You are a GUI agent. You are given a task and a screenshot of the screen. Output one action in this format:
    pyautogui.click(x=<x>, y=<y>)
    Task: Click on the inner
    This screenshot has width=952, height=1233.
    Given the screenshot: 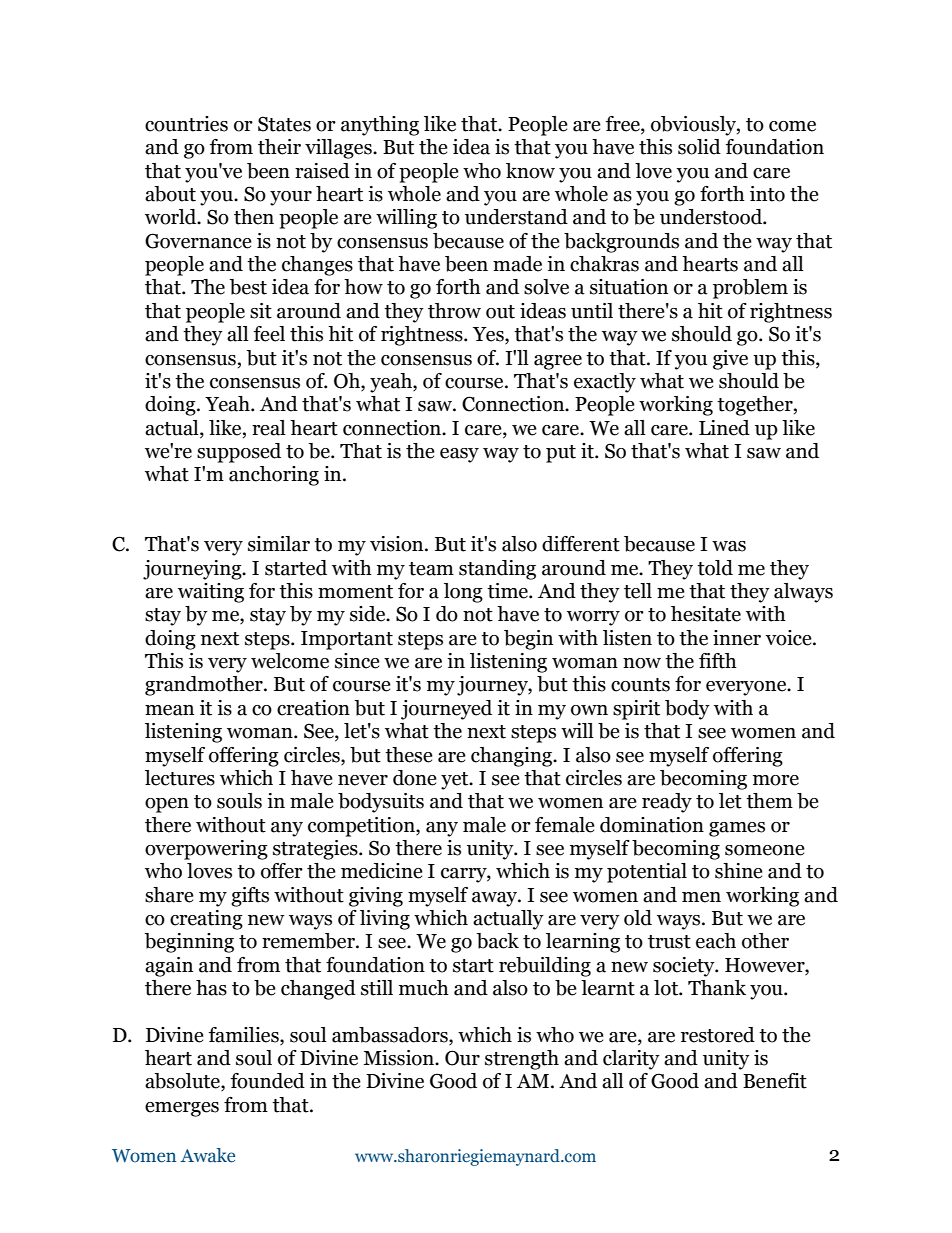 What is the action you would take?
    pyautogui.click(x=737, y=638)
